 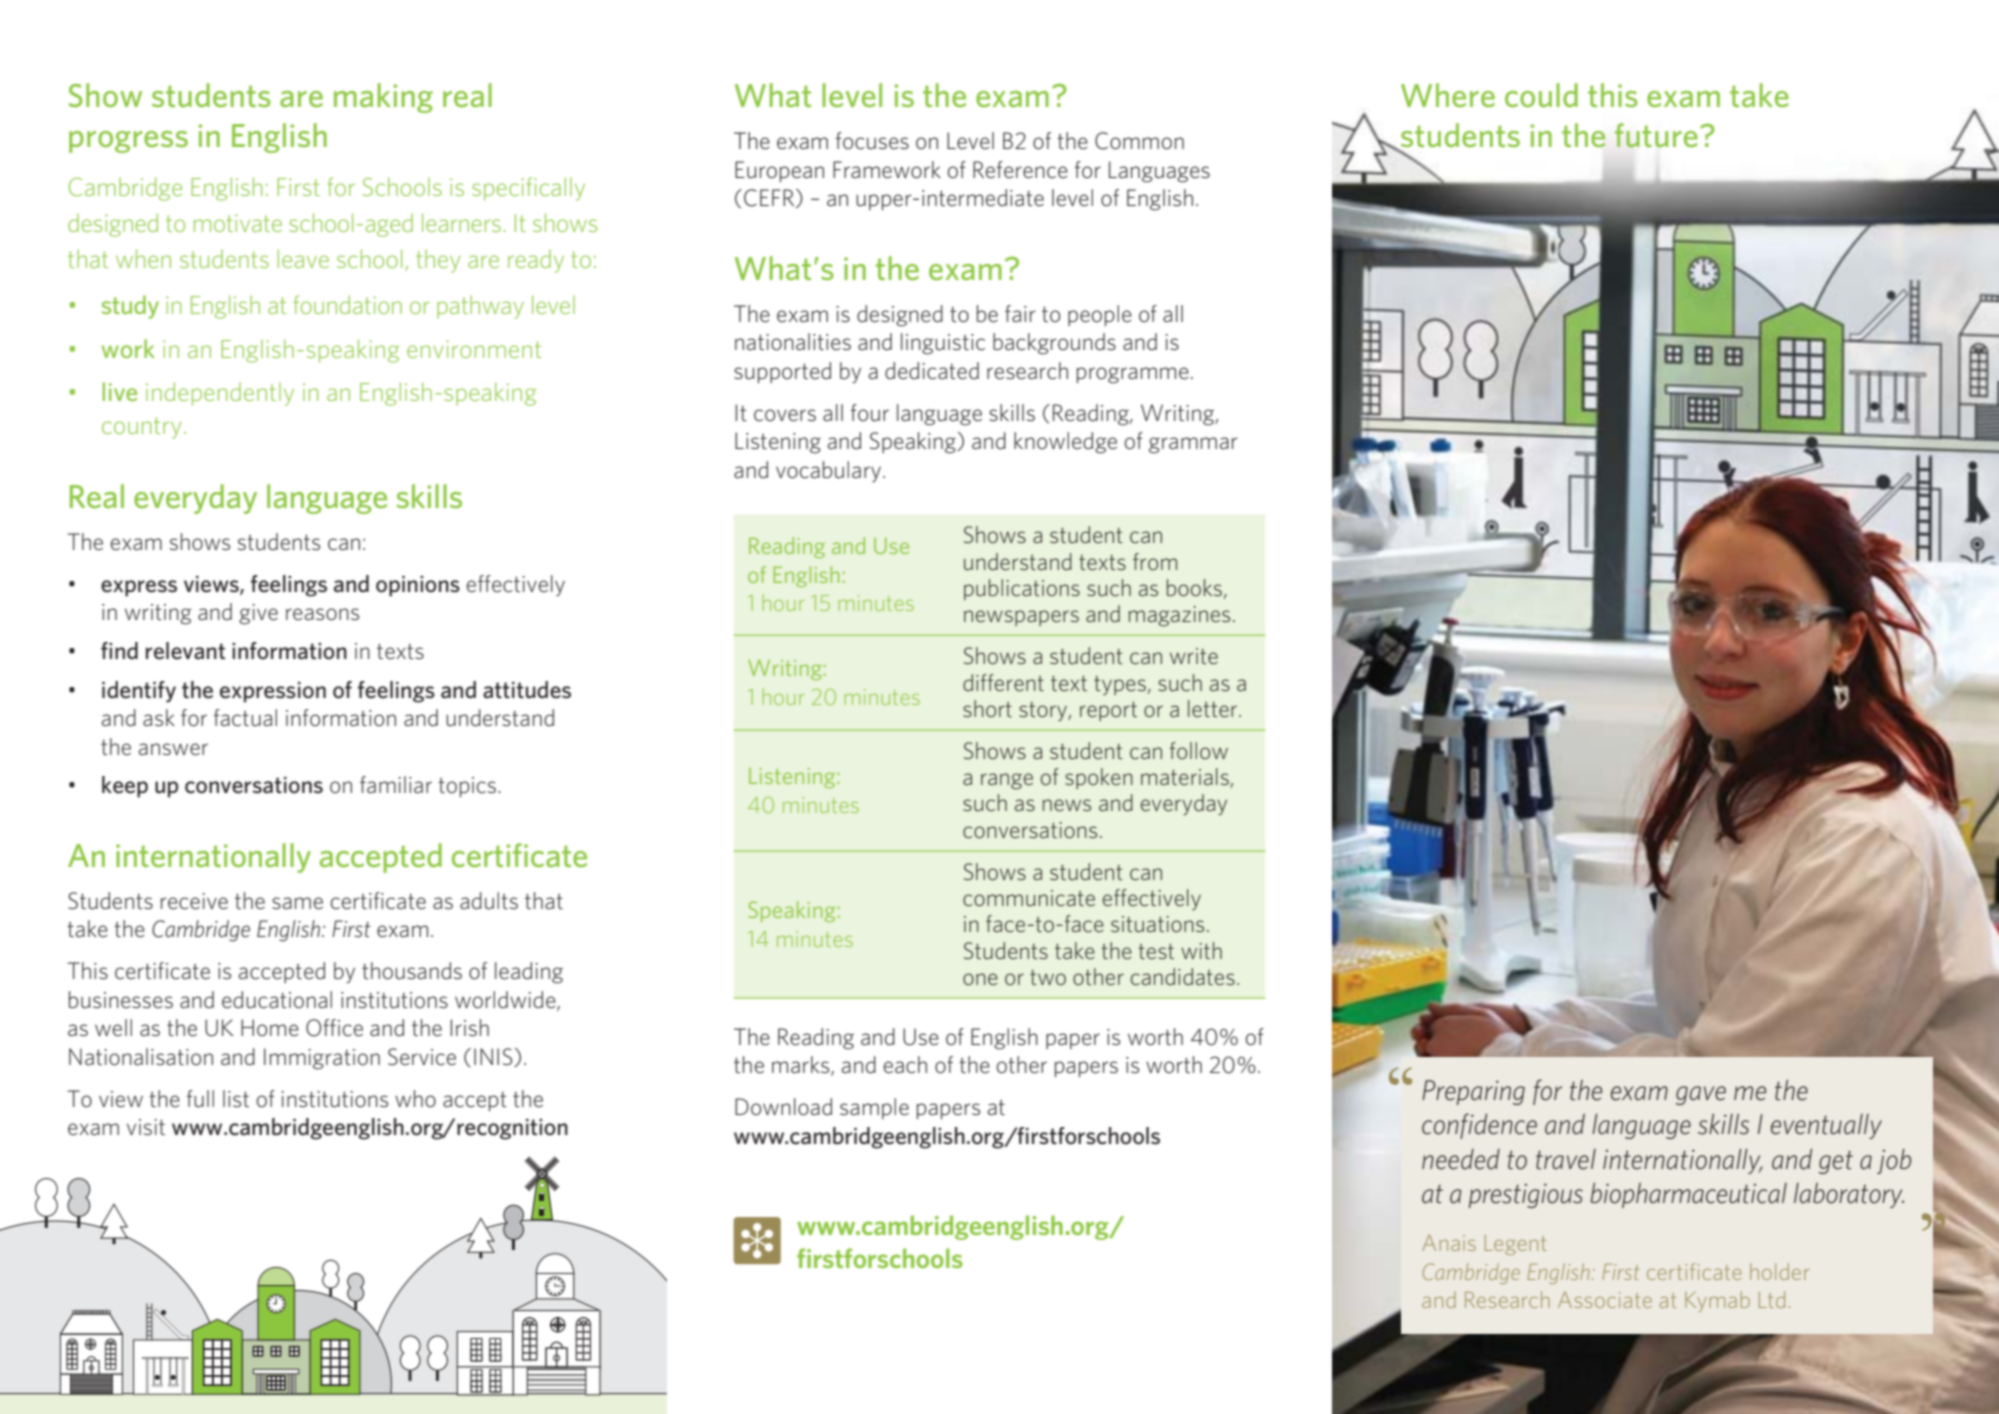 What do you see at coordinates (1656, 135) in the screenshot?
I see `future` at bounding box center [1656, 135].
